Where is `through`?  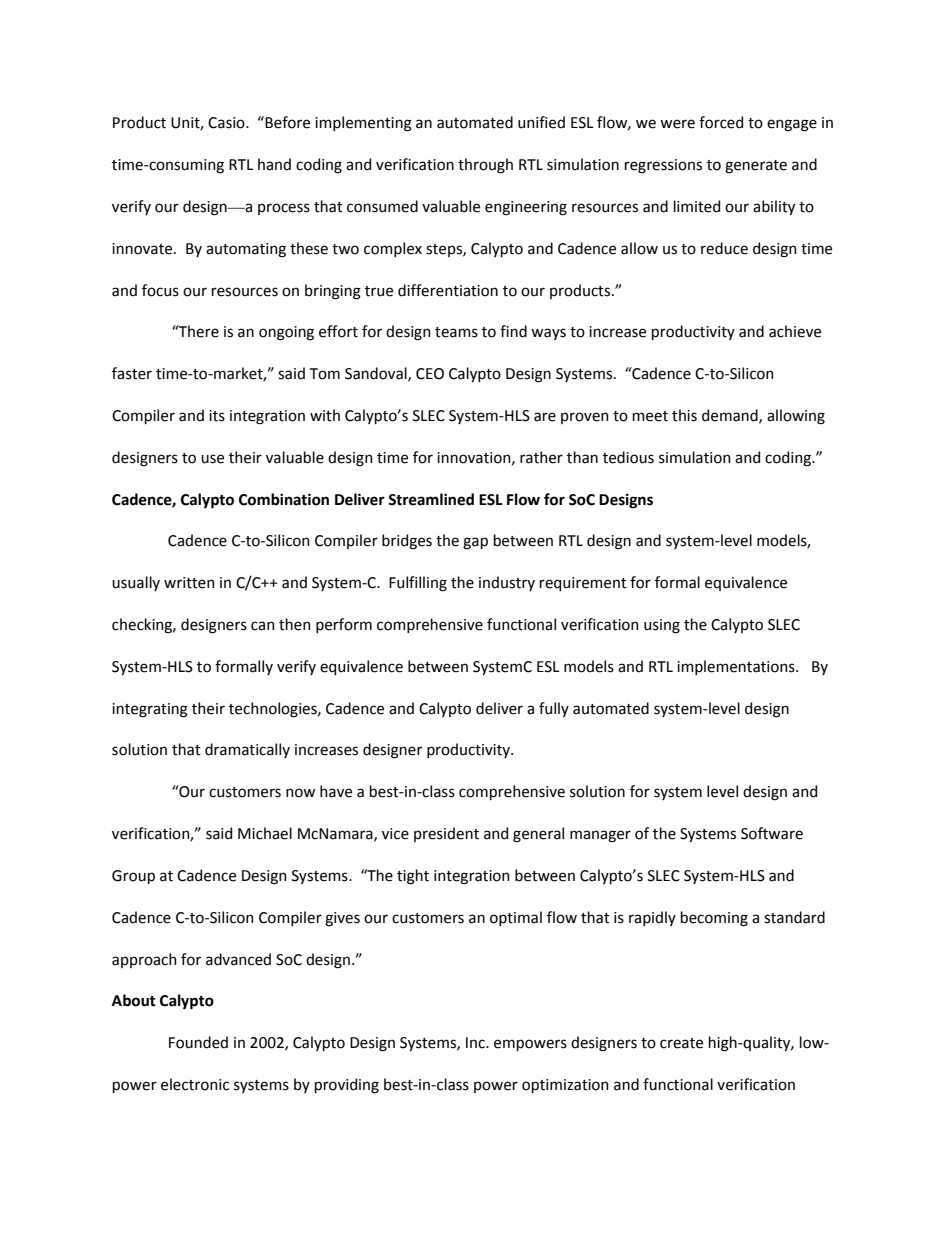
through is located at coordinates (485, 166).
